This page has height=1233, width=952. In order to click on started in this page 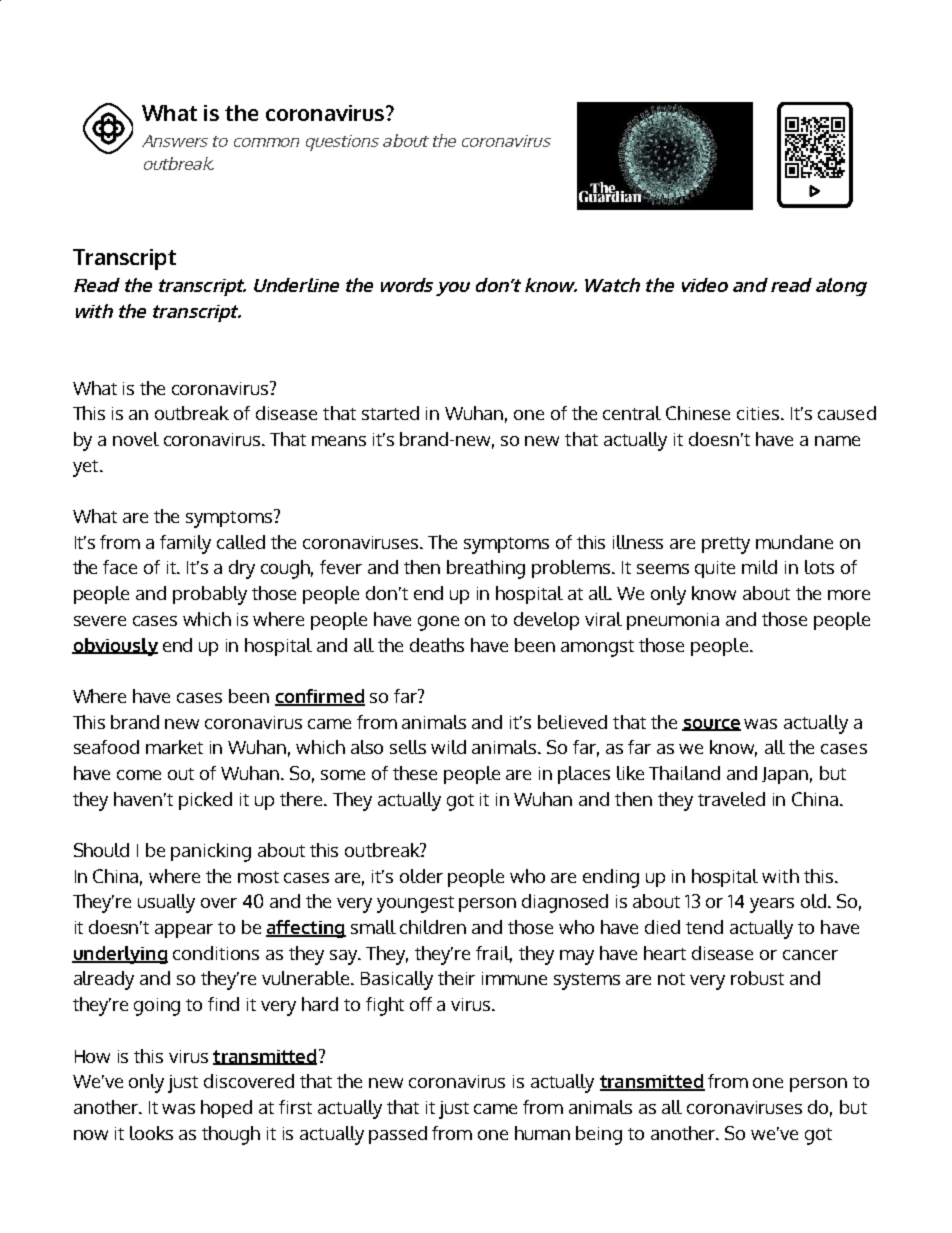, I will do `click(390, 413)`.
